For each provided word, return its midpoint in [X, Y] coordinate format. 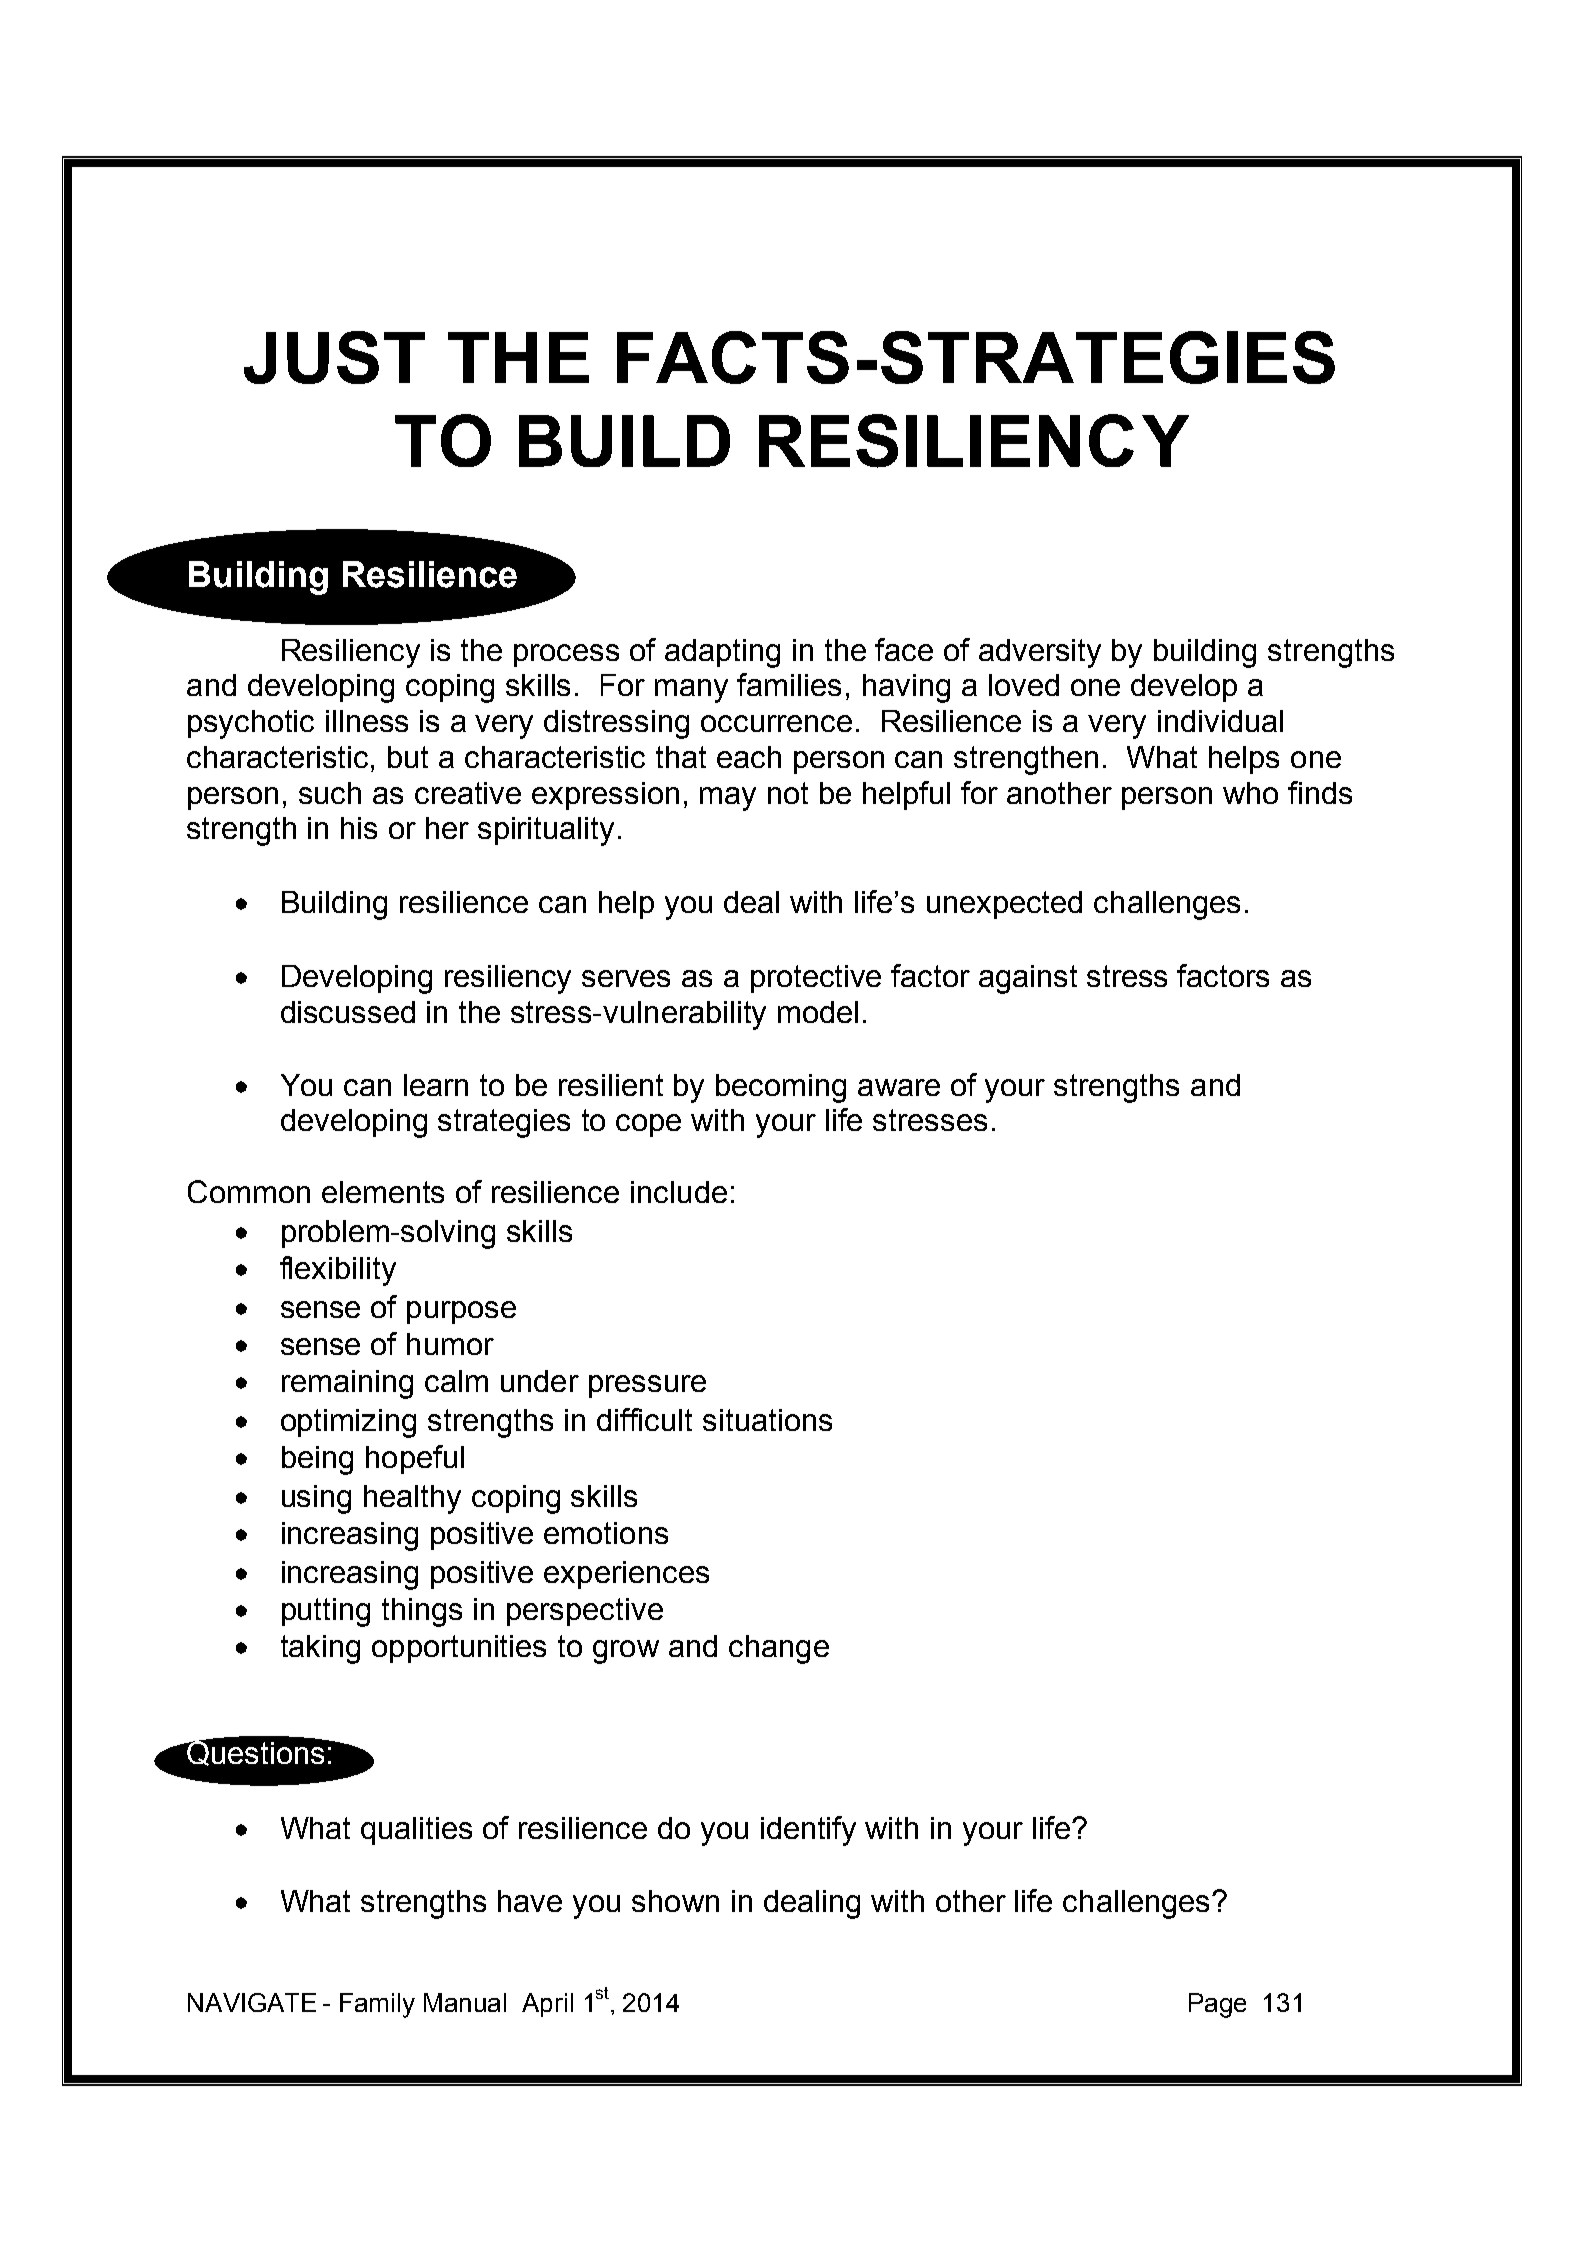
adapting [722, 653]
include [679, 1192]
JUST [334, 357]
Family [377, 2005]
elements [383, 1192]
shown [675, 1901]
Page [1217, 2005]
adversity [1040, 653]
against [1028, 979]
